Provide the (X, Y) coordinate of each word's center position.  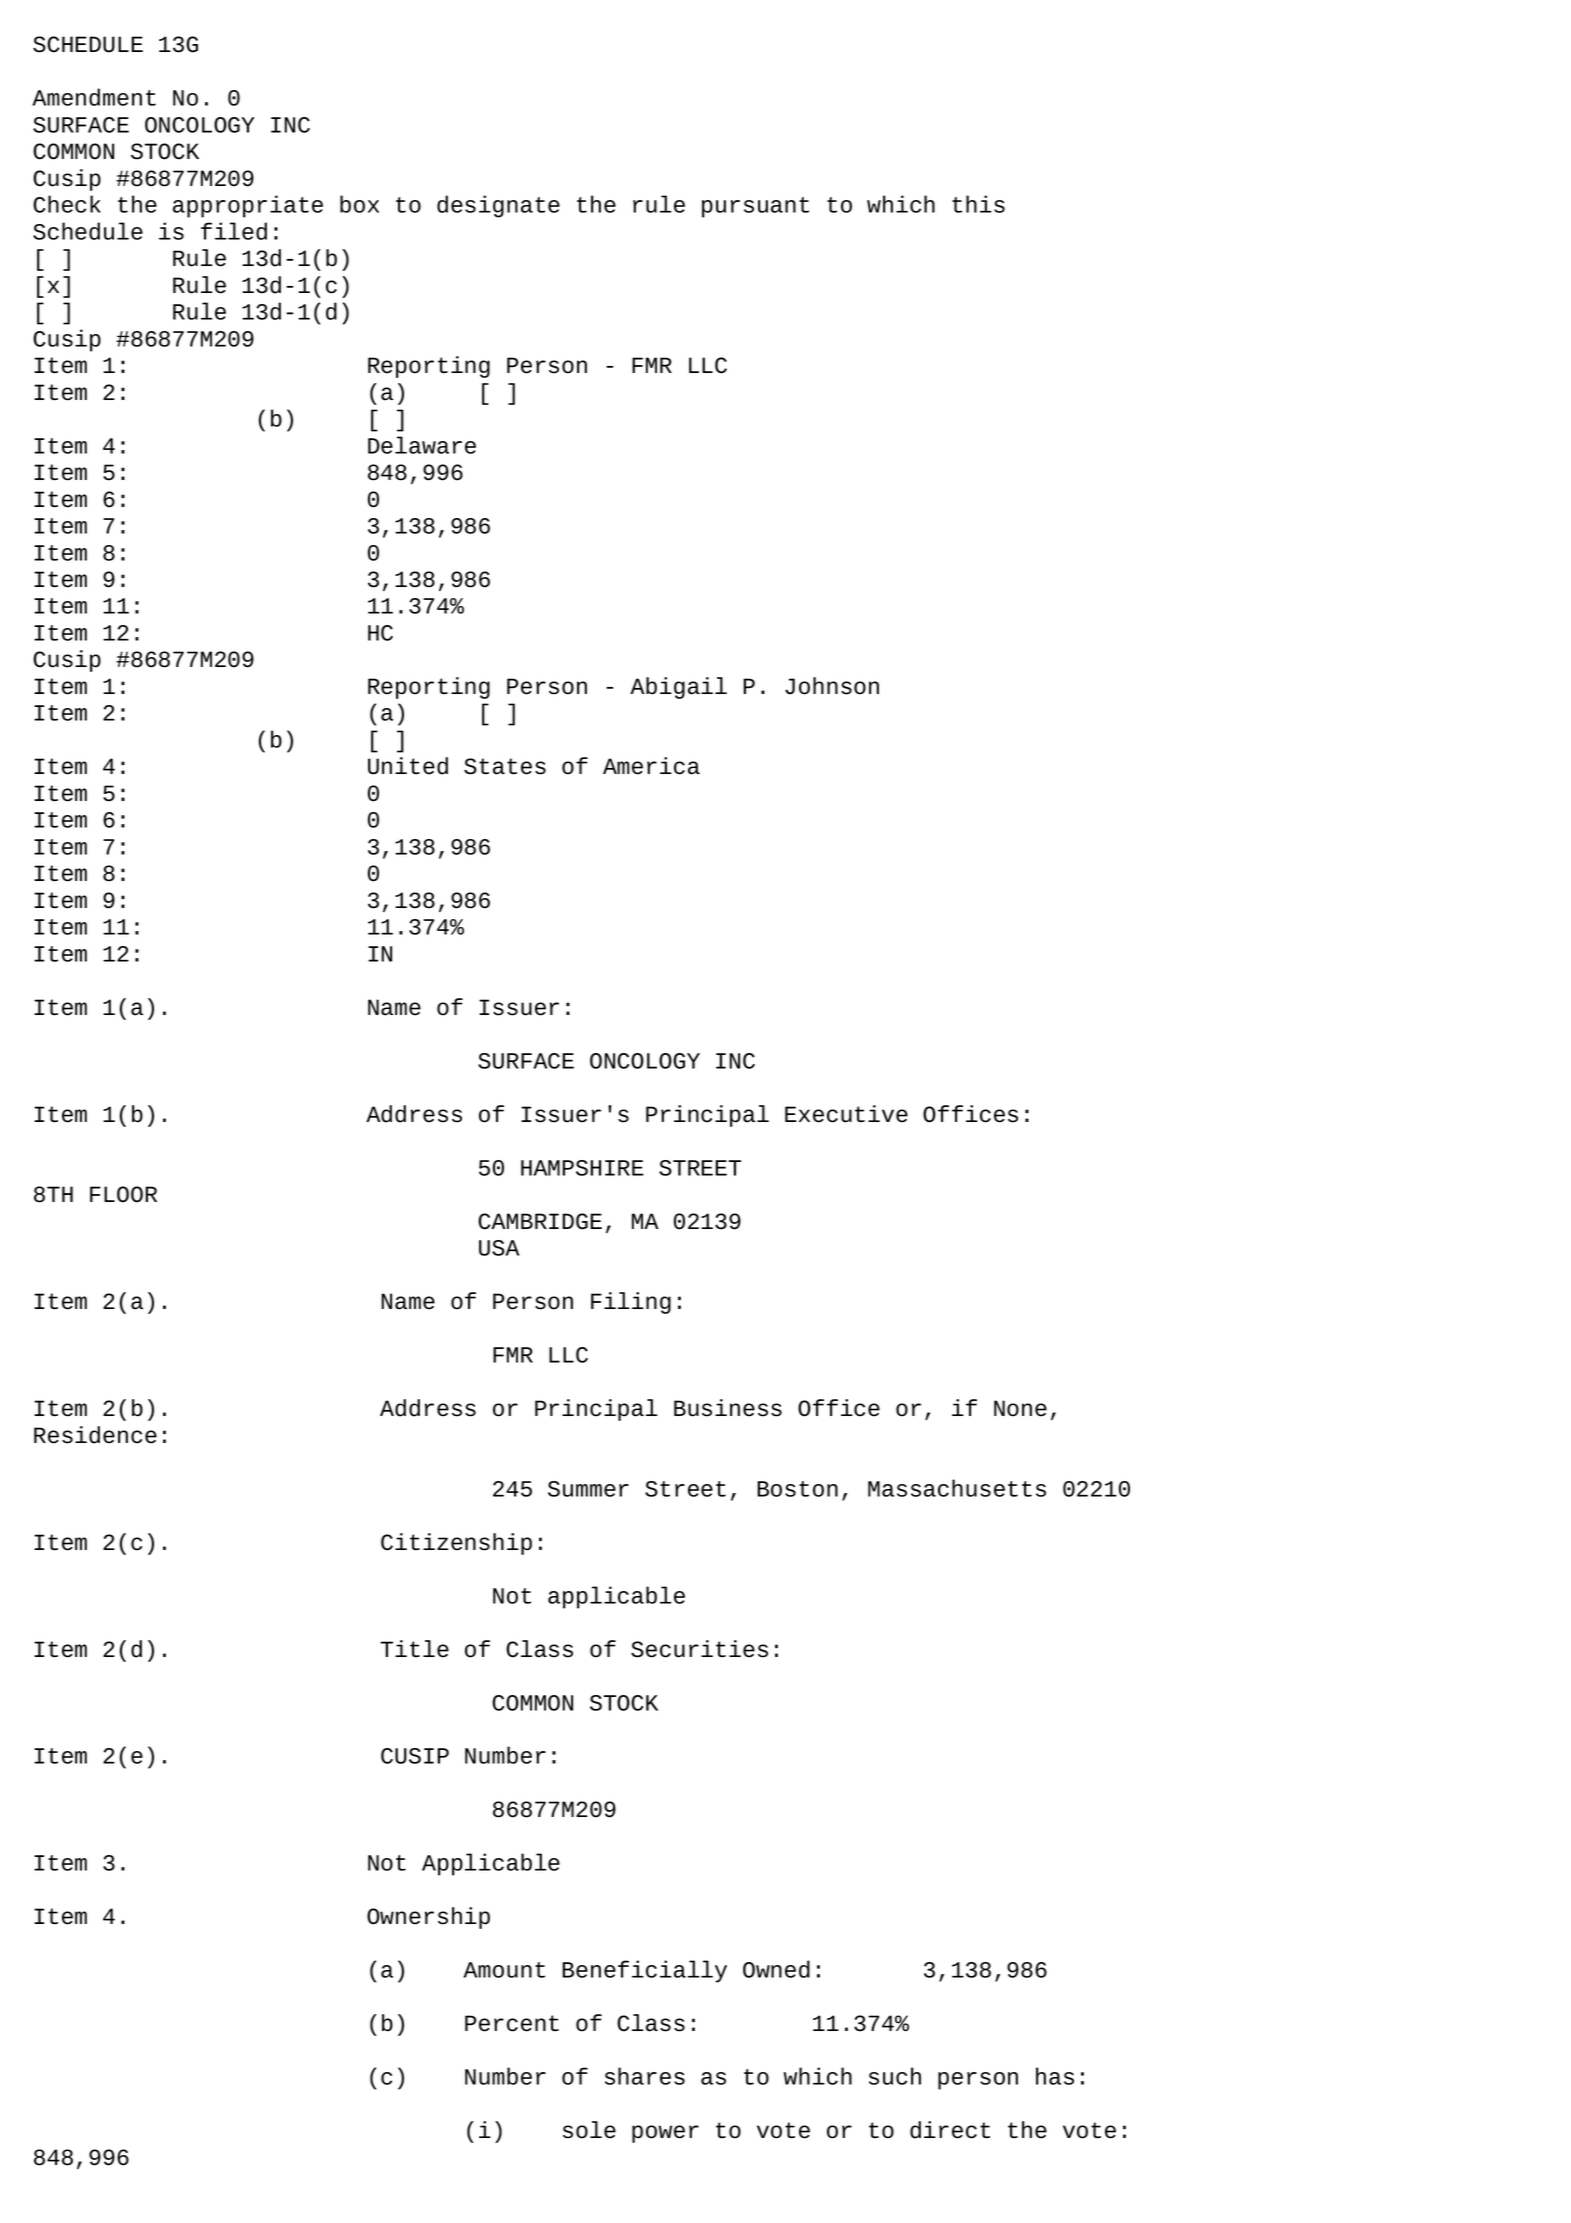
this (978, 204)
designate (498, 206)
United (408, 766)
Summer (588, 1489)
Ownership (428, 1918)
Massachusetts (957, 1488)
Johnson (832, 686)
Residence (95, 1435)
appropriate (248, 206)
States (505, 766)
